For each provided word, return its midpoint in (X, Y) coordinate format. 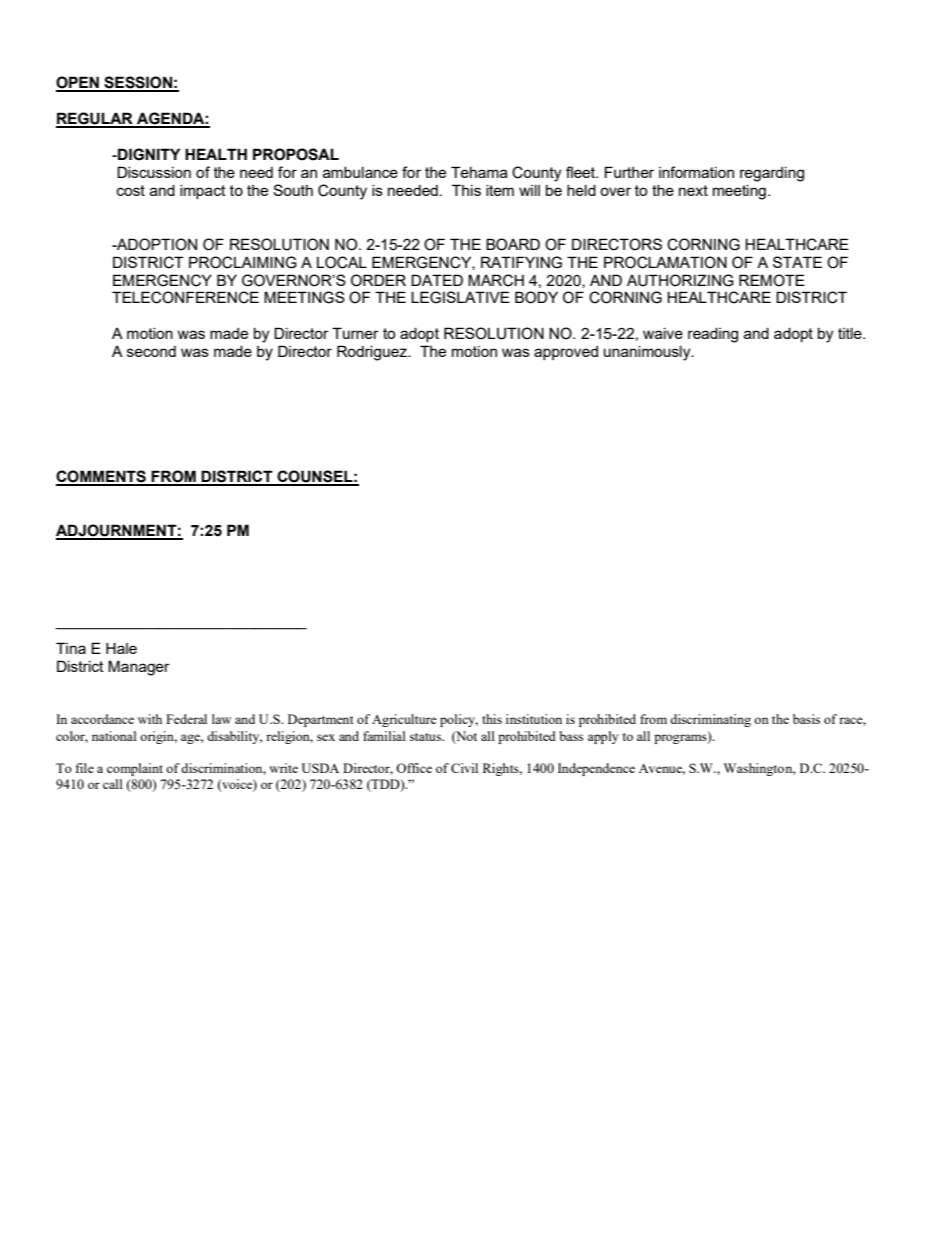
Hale (121, 648)
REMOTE (772, 280)
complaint (135, 769)
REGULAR (95, 119)
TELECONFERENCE (185, 297)
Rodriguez (373, 353)
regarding (772, 174)
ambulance (360, 172)
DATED (437, 280)
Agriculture (404, 720)
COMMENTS (102, 477)
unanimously (648, 353)
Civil (464, 768)
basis (806, 719)
